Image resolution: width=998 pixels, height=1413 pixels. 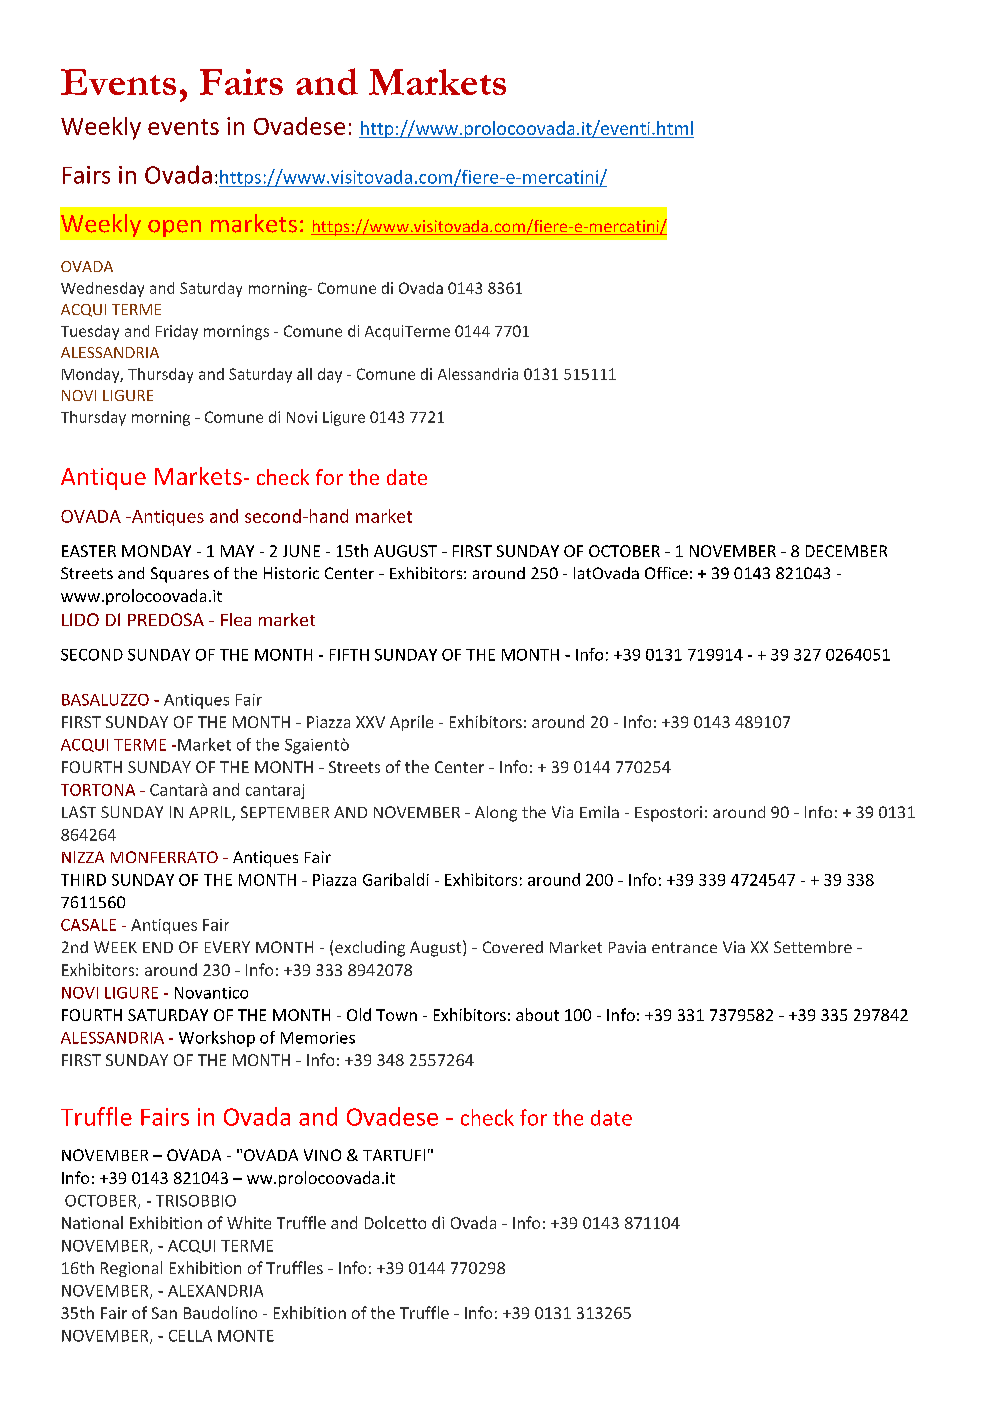 What do you see at coordinates (174, 228) in the image?
I see `open` at bounding box center [174, 228].
